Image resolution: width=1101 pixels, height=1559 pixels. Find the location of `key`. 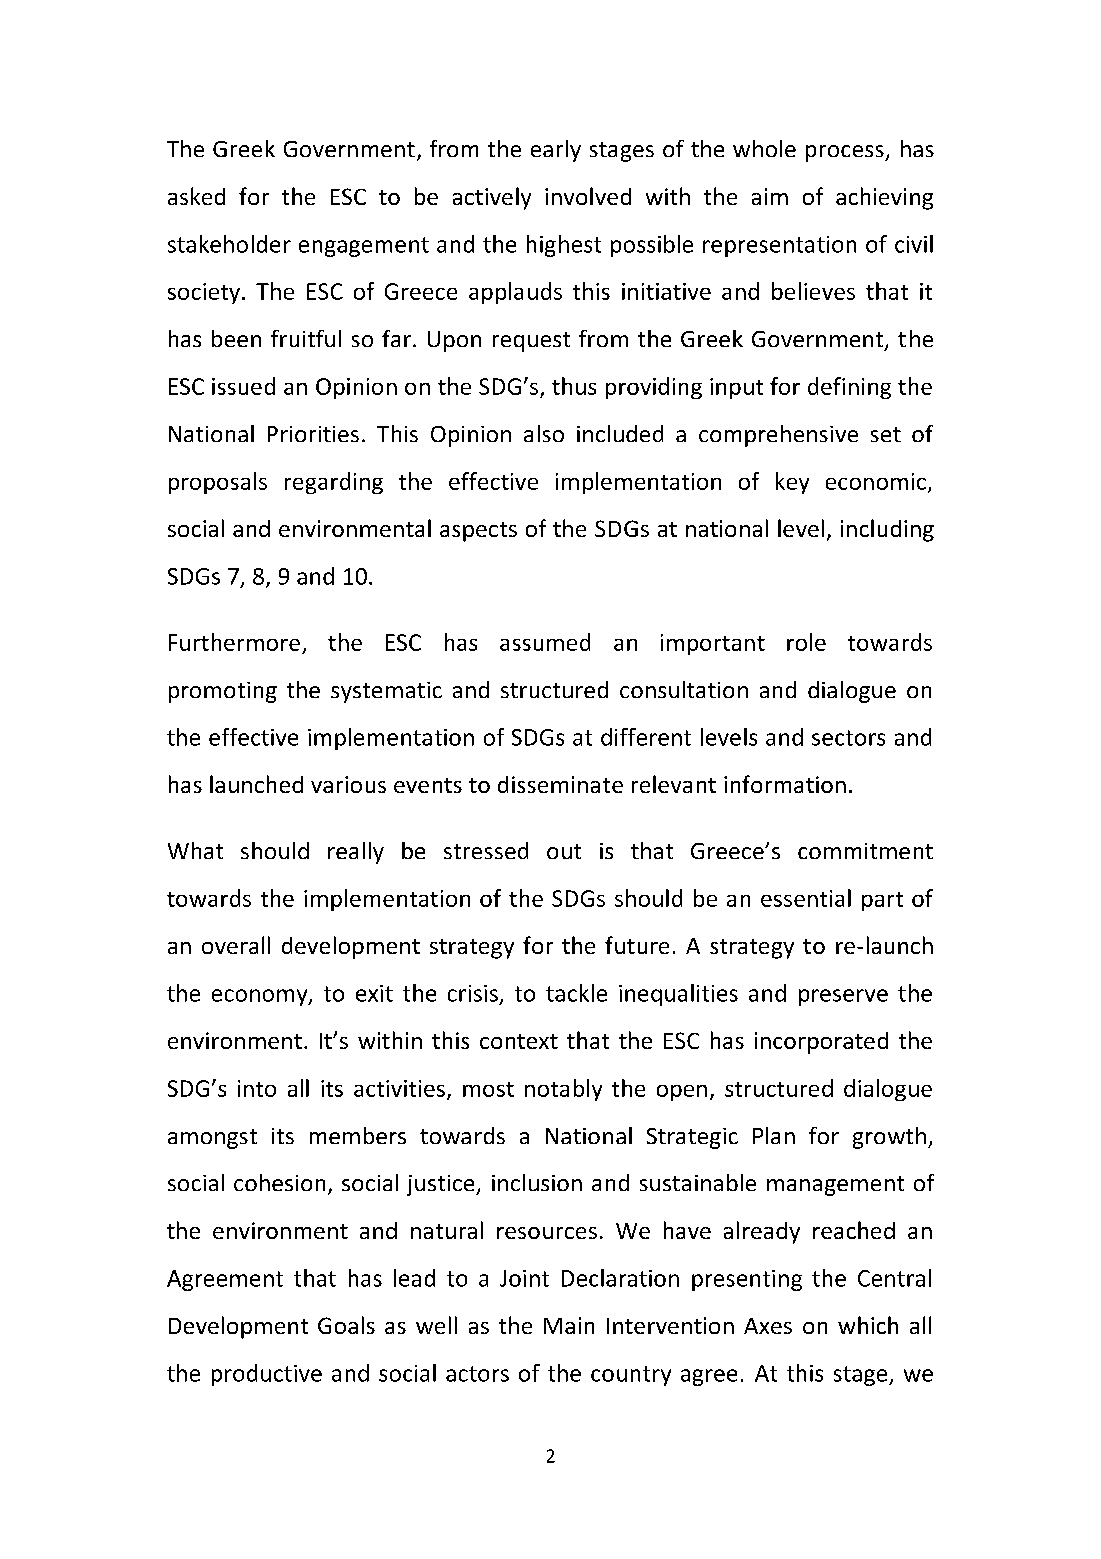

key is located at coordinates (792, 483).
